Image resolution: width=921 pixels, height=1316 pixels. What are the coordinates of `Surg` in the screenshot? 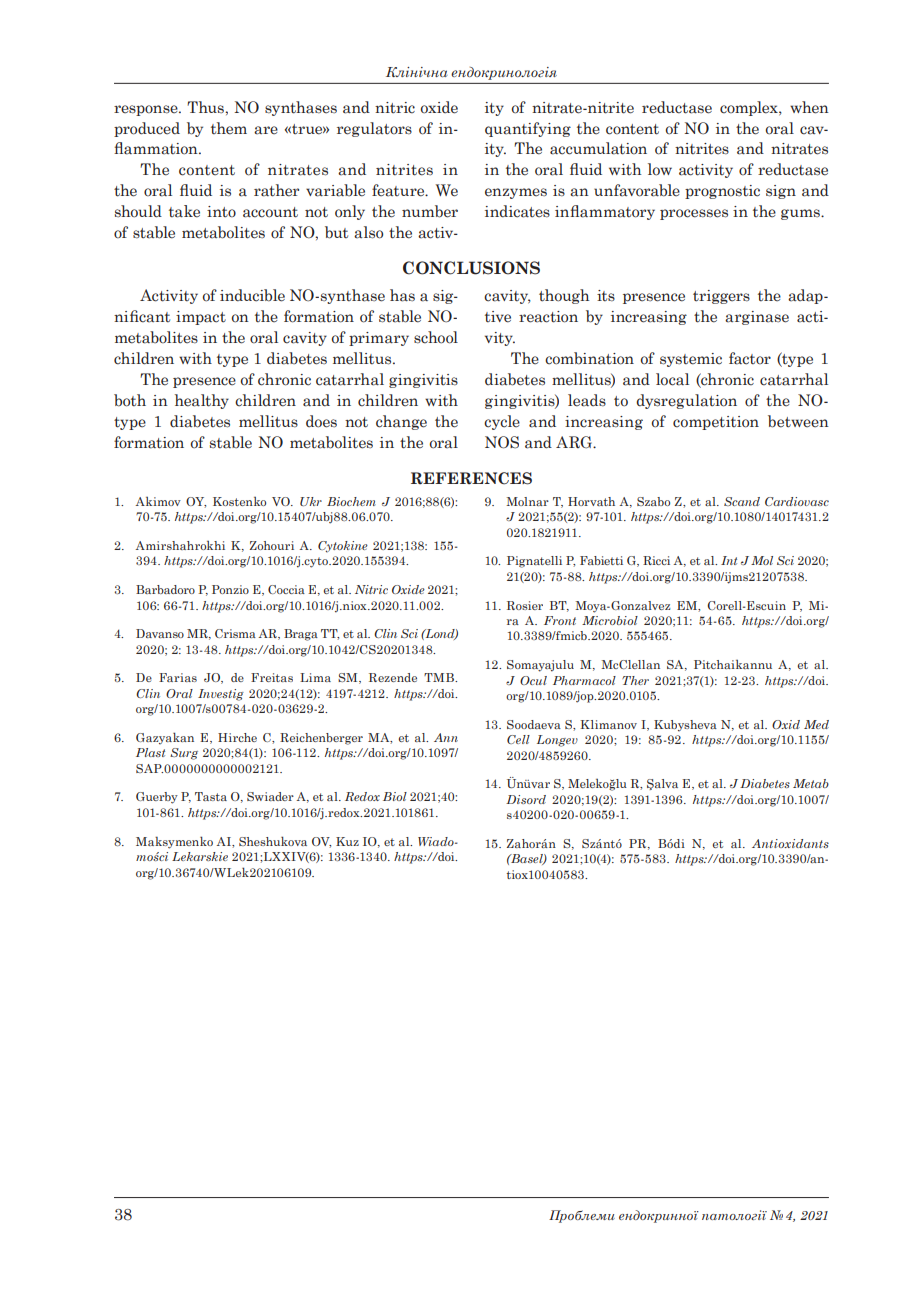 It's located at (184, 754).
